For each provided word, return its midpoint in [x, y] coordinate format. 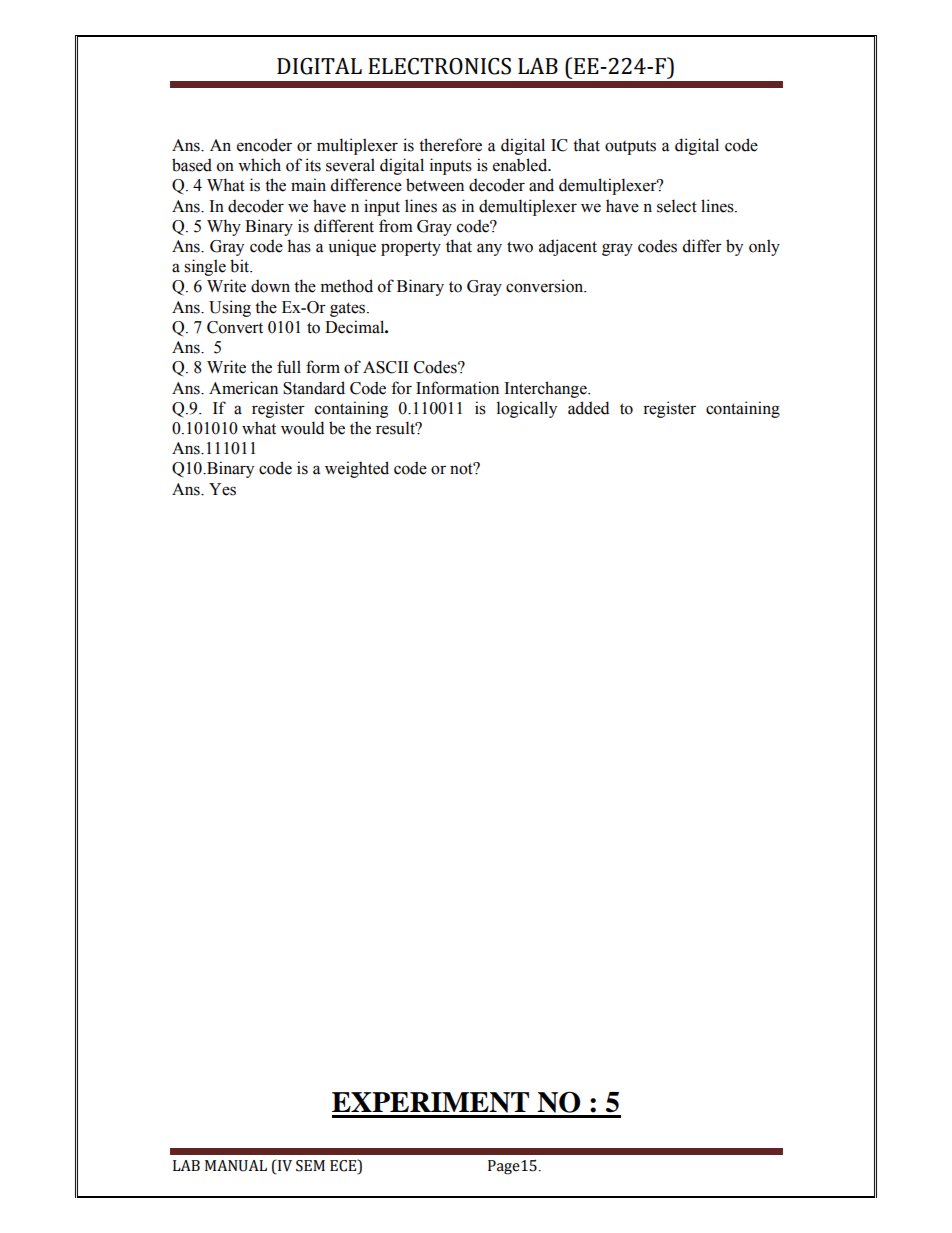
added [588, 408]
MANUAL [236, 1166]
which [259, 165]
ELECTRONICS [439, 66]
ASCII [385, 367]
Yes [222, 489]
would [302, 428]
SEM [310, 1166]
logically [527, 409]
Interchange [546, 389]
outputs [630, 147]
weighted [357, 469]
